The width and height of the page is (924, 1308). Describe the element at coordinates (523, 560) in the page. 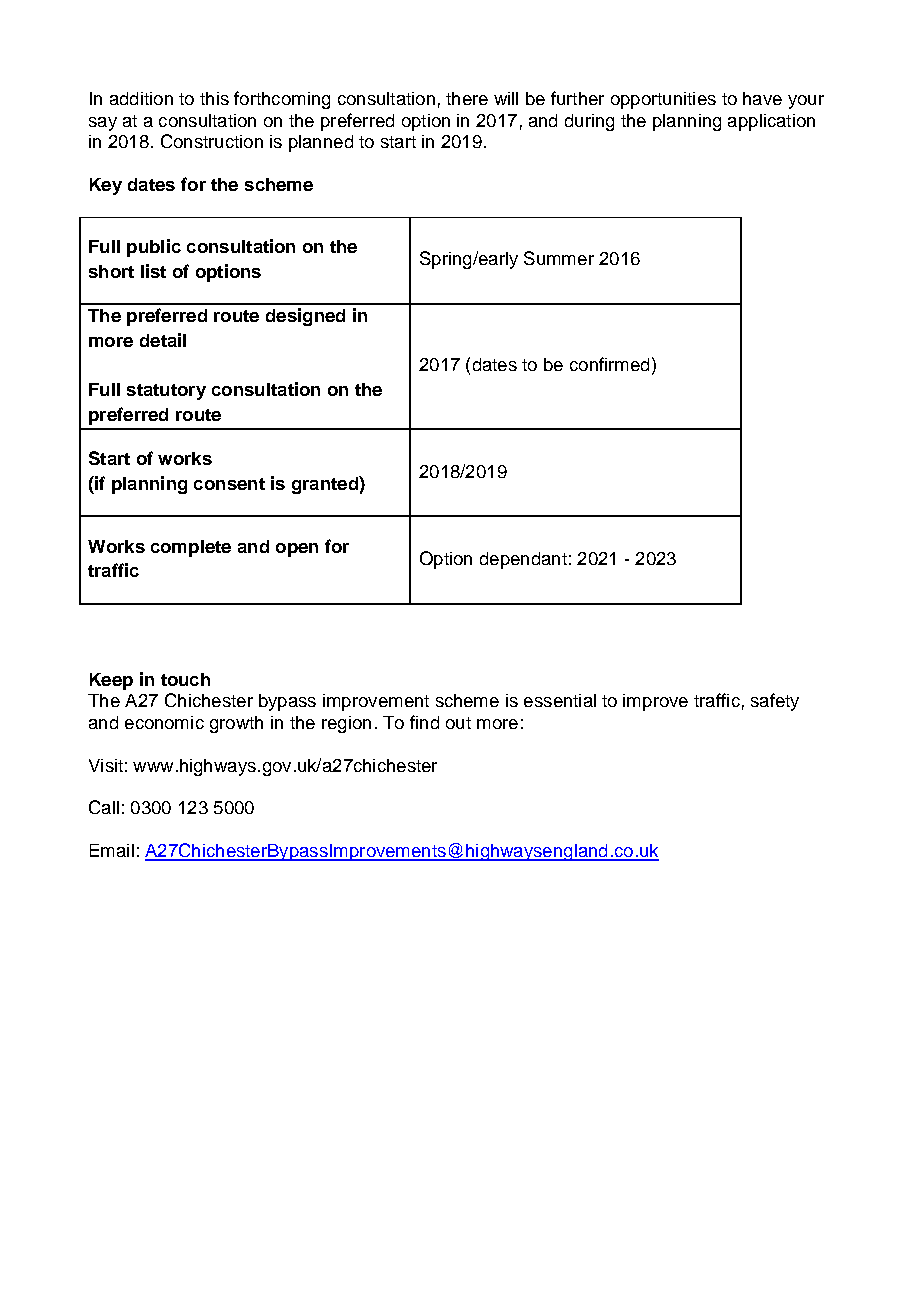

I see `dependant` at that location.
